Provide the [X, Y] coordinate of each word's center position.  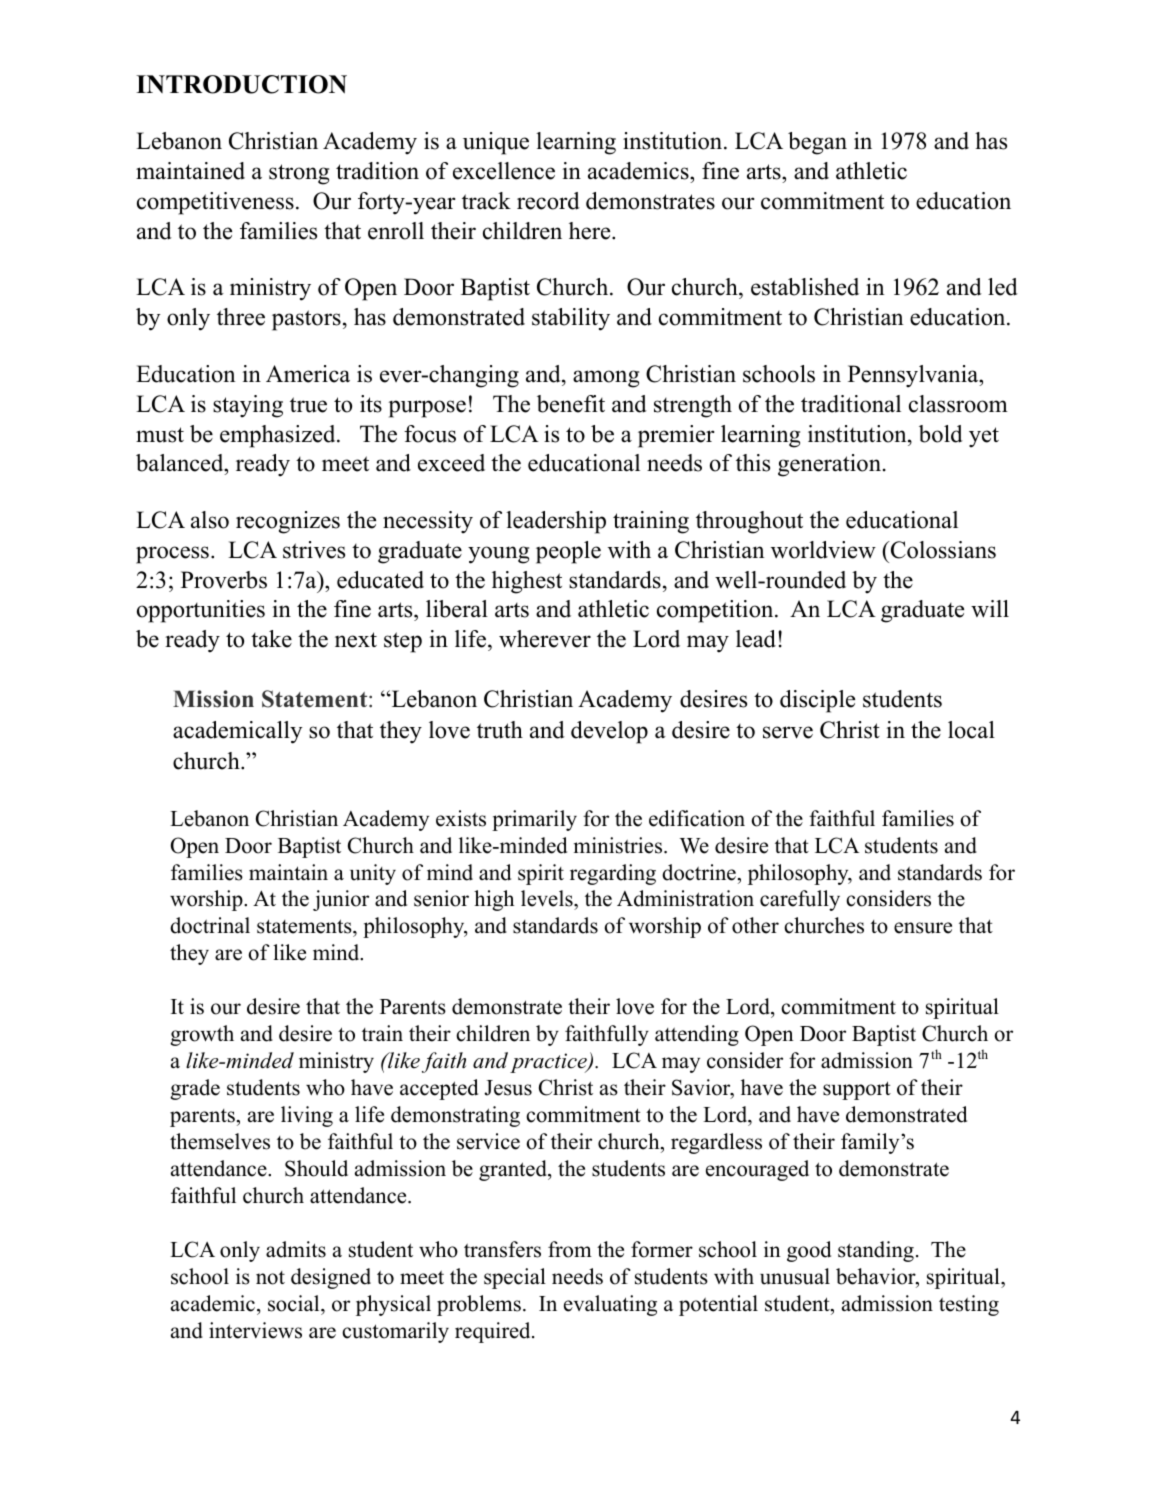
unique [496, 143]
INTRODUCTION [241, 84]
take [271, 639]
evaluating [610, 1305]
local [971, 730]
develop [609, 732]
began [817, 143]
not [270, 1278]
